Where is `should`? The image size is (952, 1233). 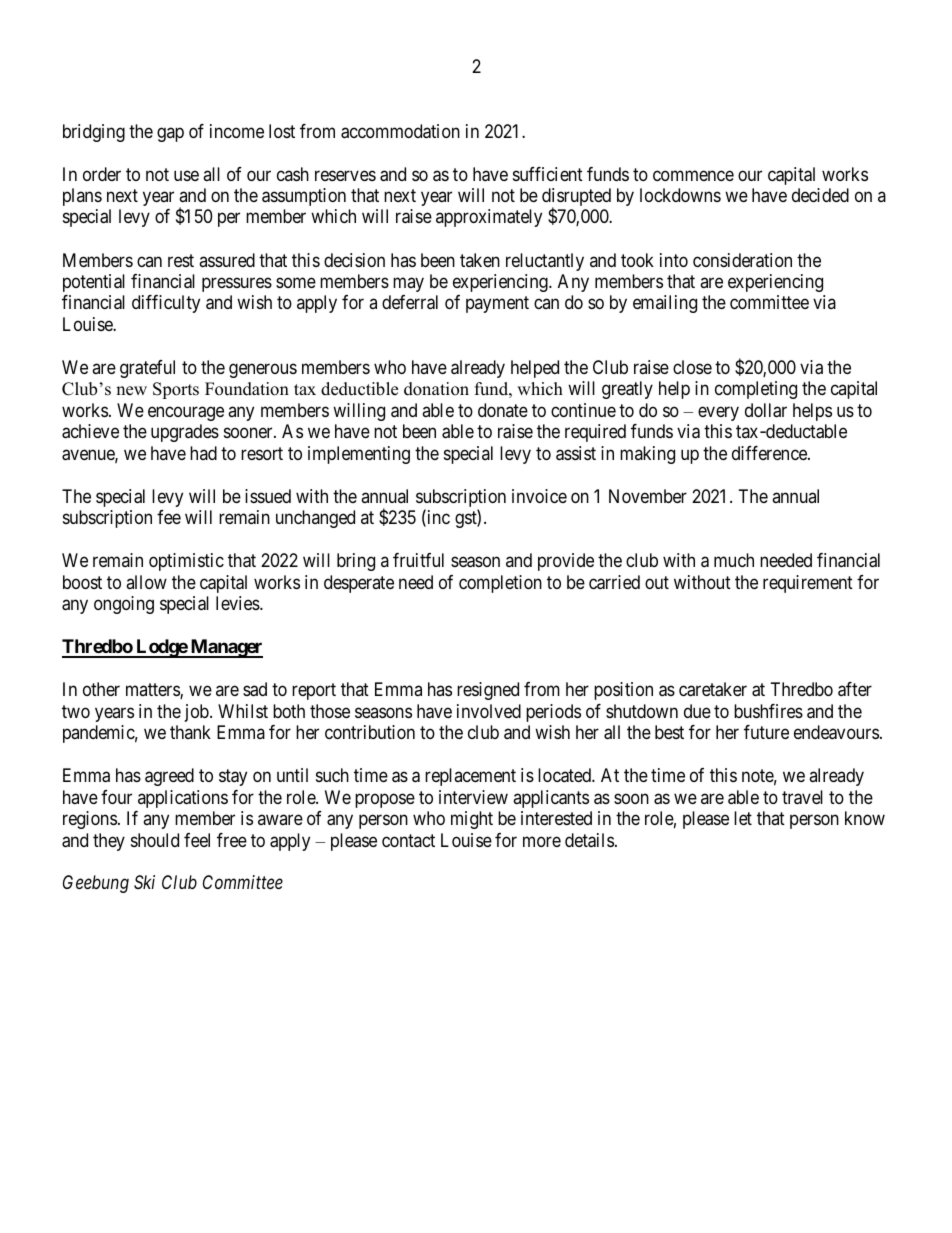
should is located at coordinates (155, 840).
